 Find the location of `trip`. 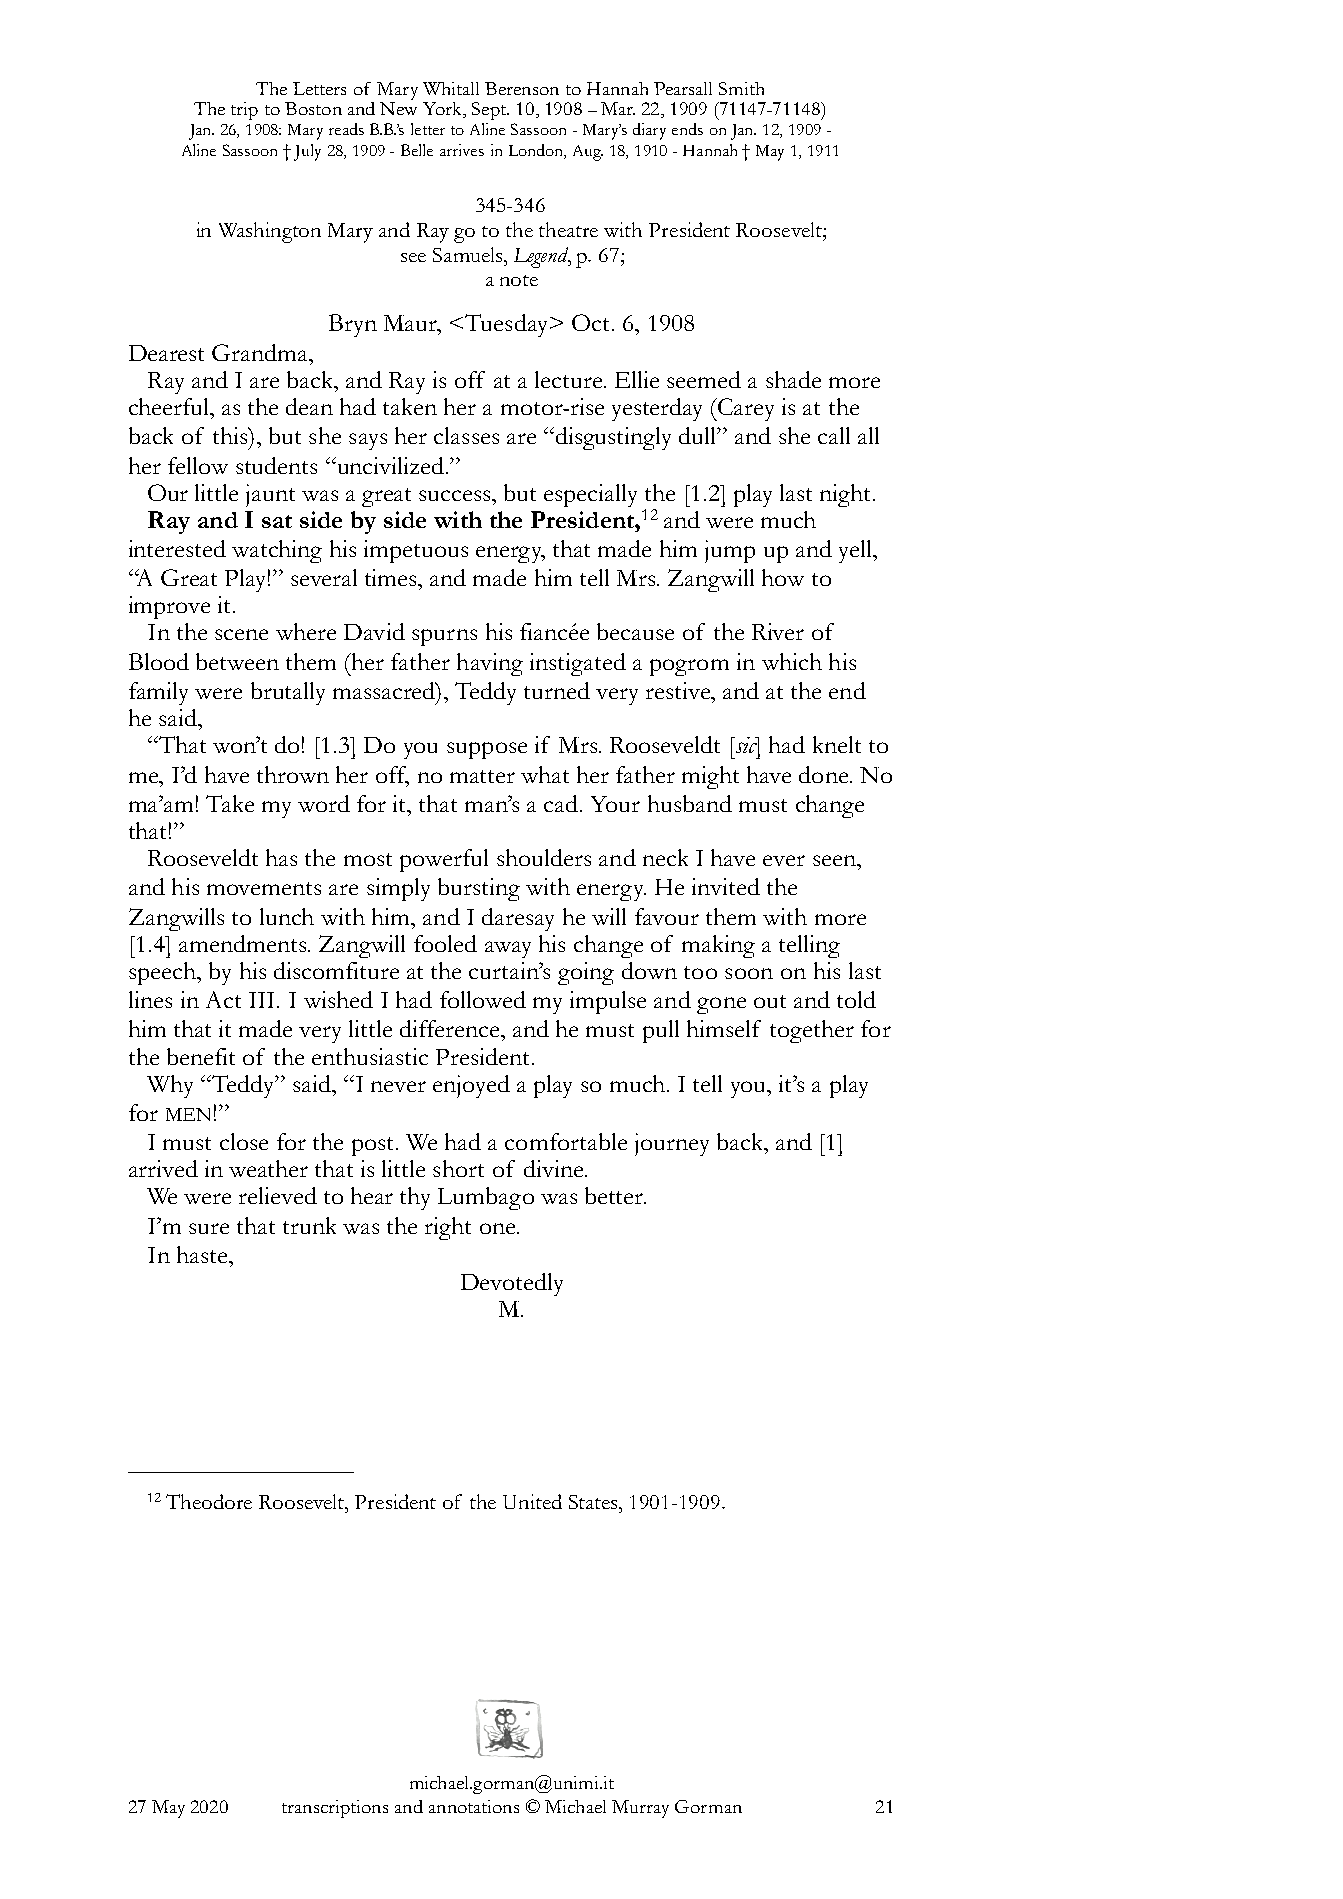

trip is located at coordinates (244, 111).
